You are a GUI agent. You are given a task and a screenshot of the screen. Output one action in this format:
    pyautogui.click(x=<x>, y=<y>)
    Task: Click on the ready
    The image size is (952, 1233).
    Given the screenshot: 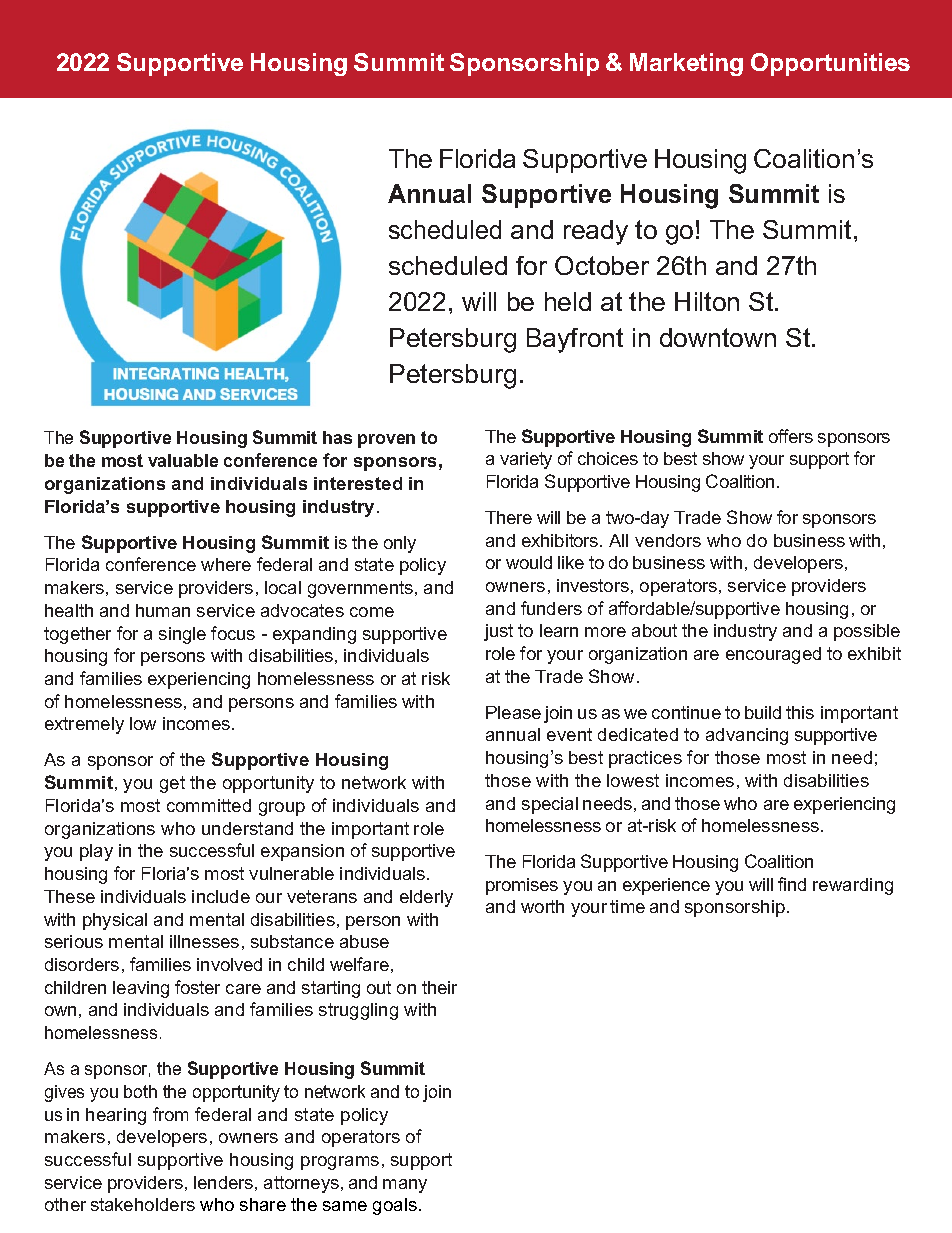 What is the action you would take?
    pyautogui.click(x=596, y=232)
